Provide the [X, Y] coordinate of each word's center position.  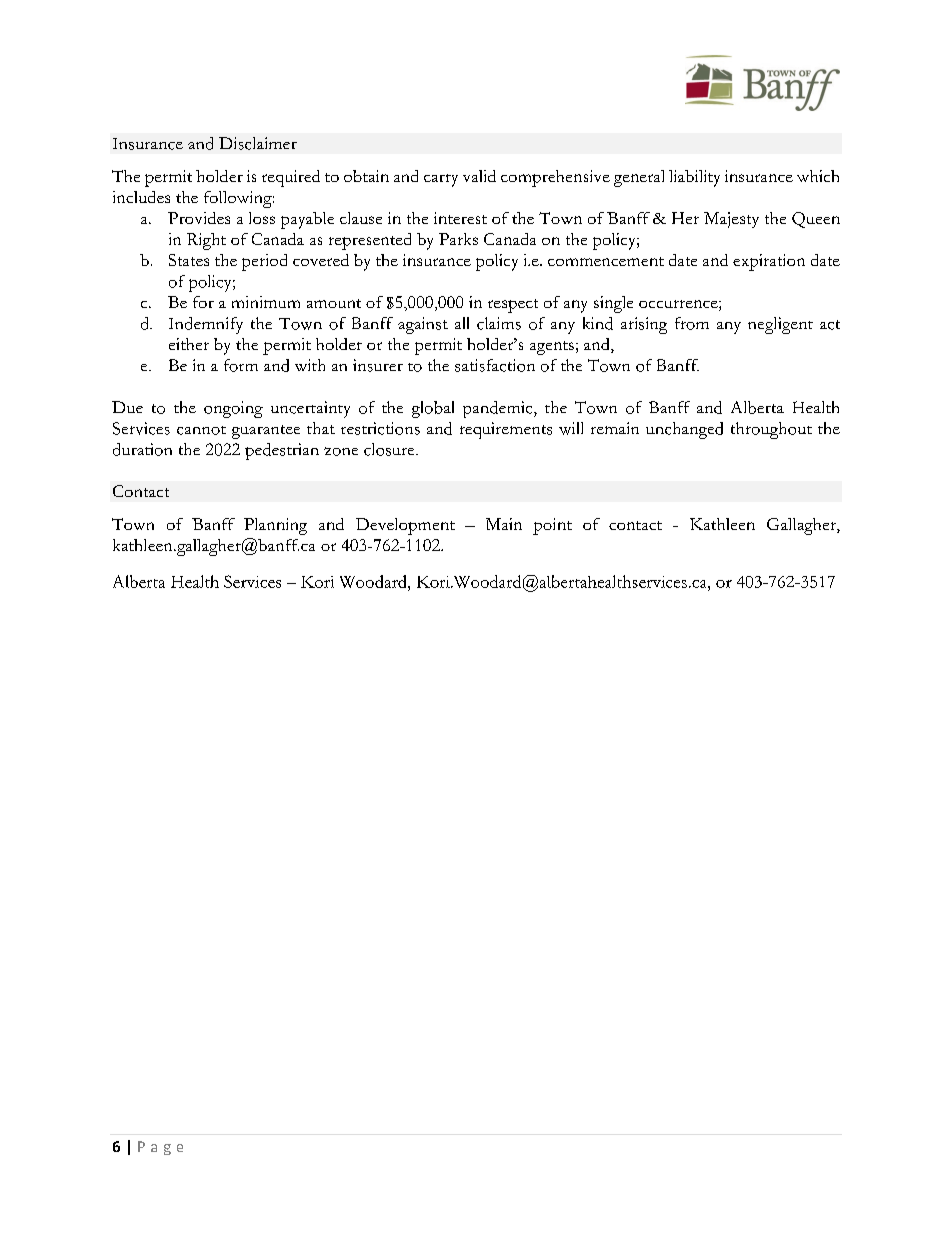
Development [405, 526]
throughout [771, 430]
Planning [275, 526]
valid [479, 176]
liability [694, 178]
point [552, 526]
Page [160, 1148]
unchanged [684, 430]
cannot [201, 430]
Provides [199, 218]
